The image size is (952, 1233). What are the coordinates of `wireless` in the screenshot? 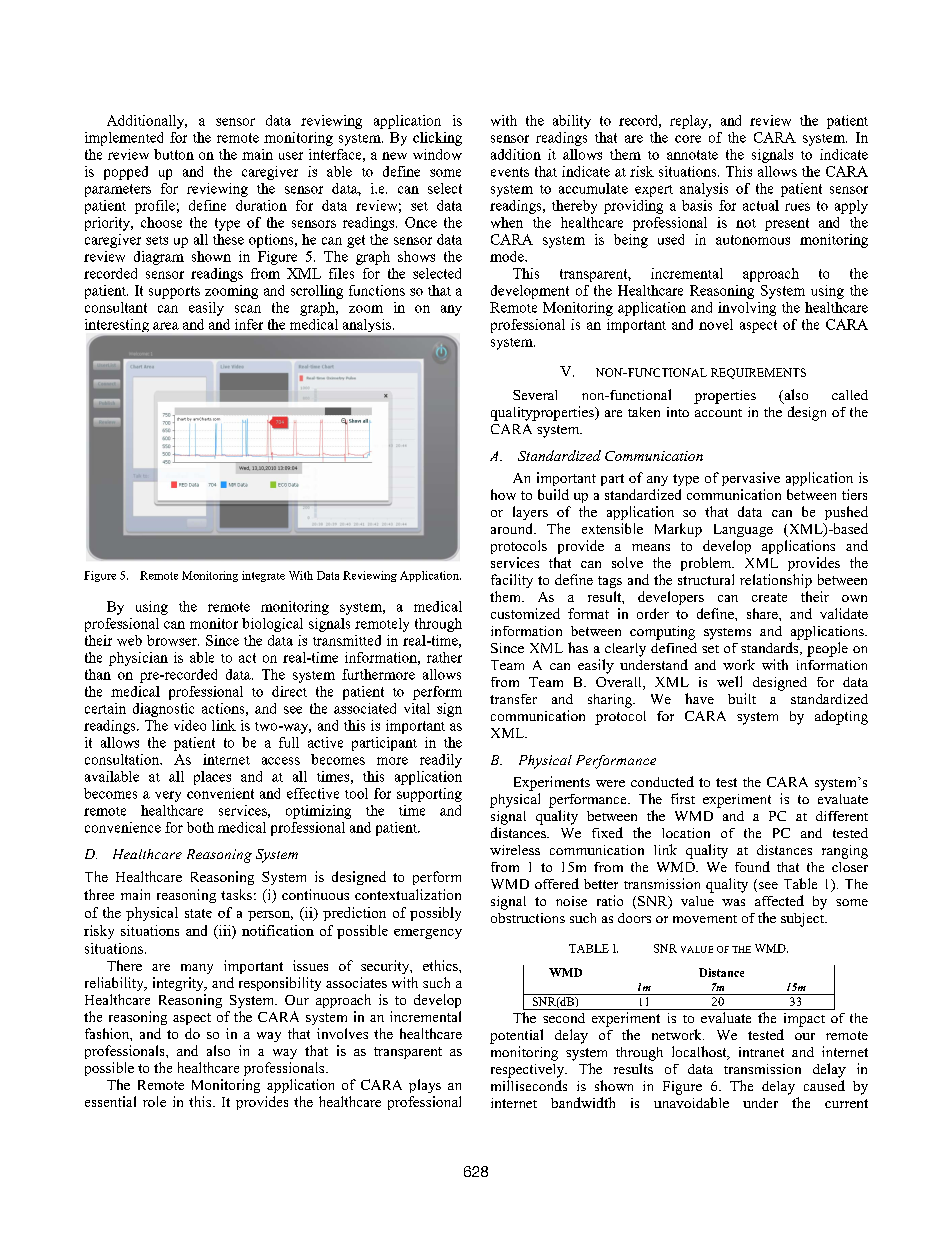 It's located at (515, 850).
